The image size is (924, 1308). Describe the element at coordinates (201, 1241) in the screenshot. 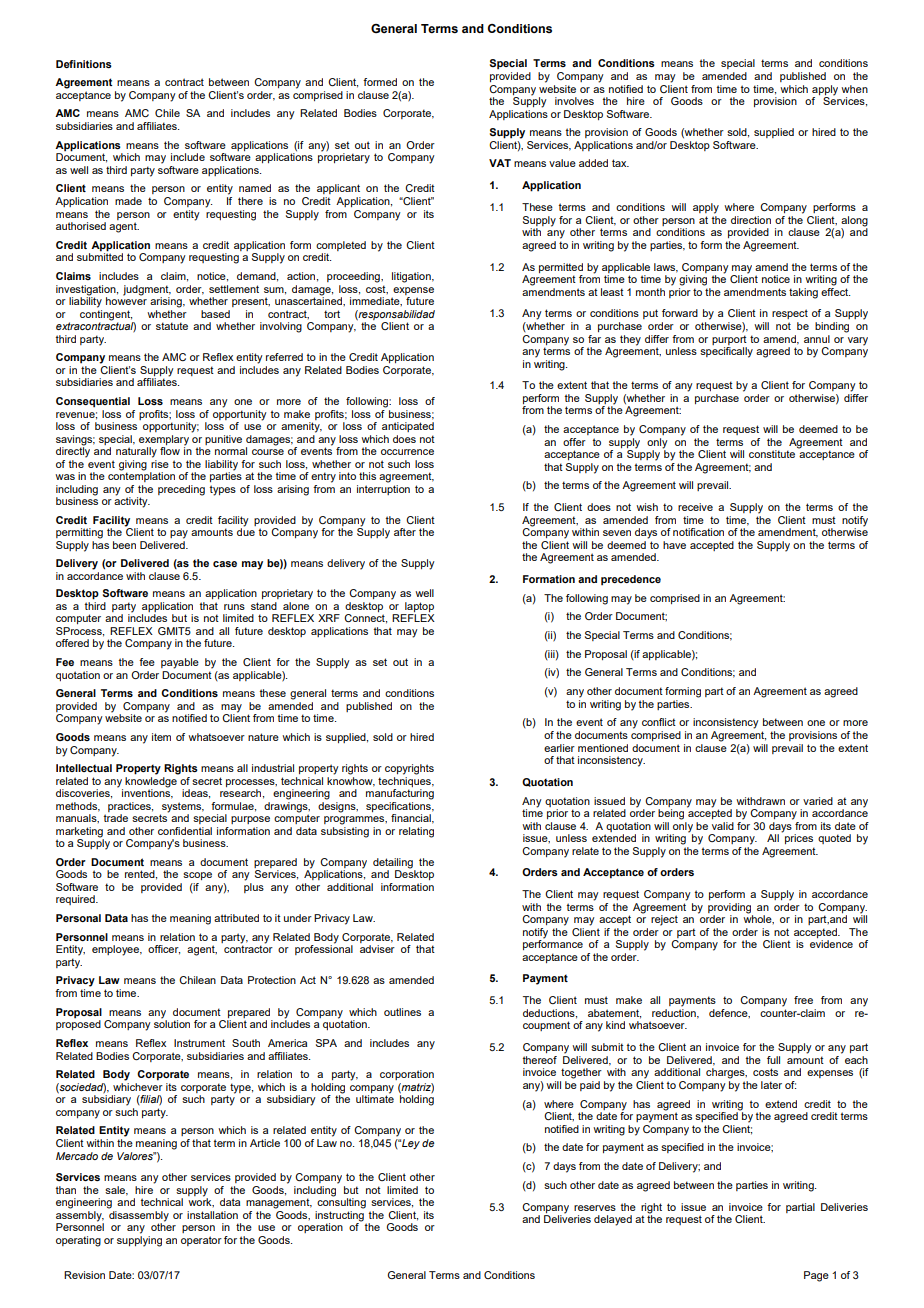

I see `operator` at that location.
